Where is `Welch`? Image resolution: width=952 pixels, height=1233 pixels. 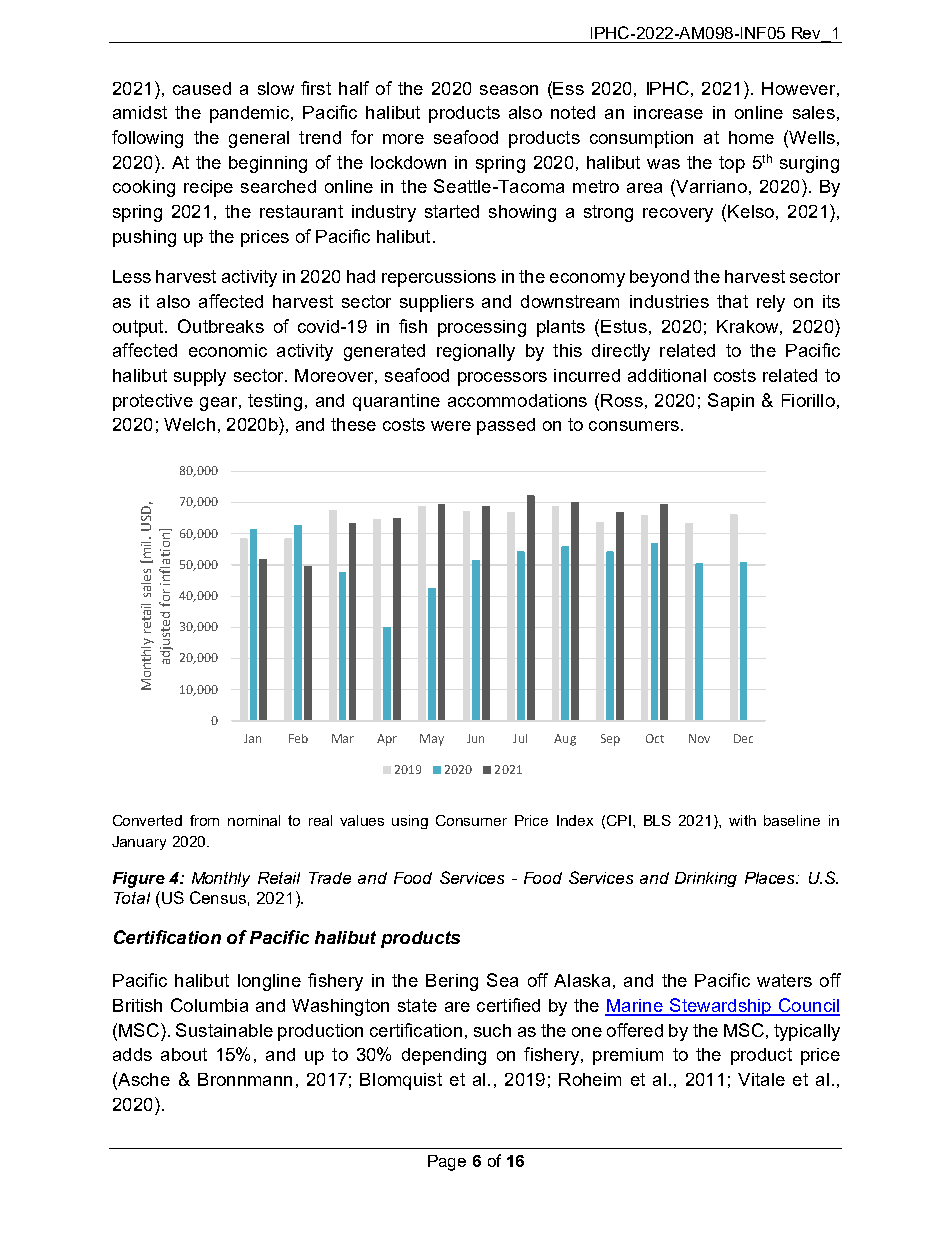
Welch is located at coordinates (189, 424).
